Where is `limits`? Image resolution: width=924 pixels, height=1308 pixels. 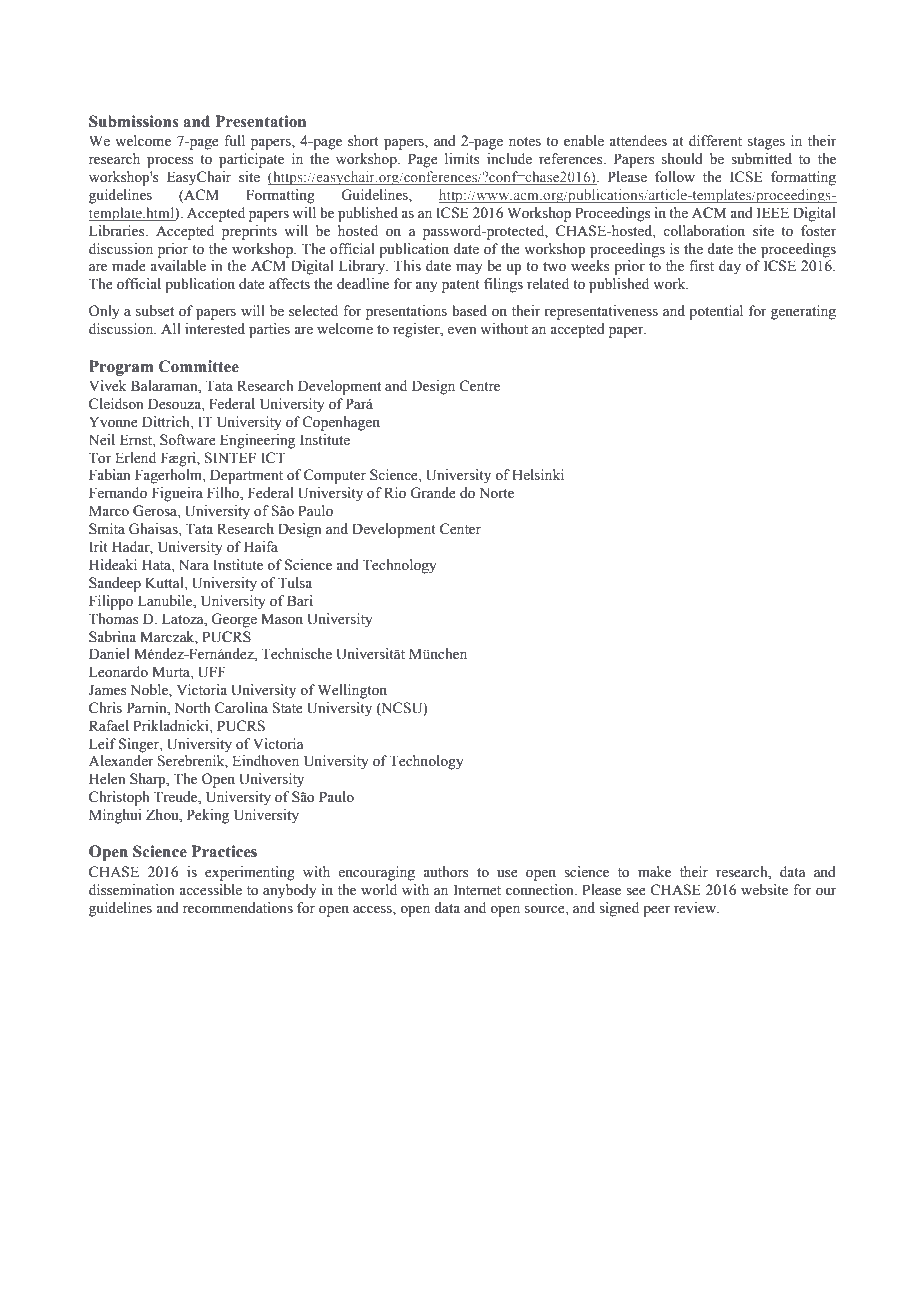 limits is located at coordinates (462, 159).
